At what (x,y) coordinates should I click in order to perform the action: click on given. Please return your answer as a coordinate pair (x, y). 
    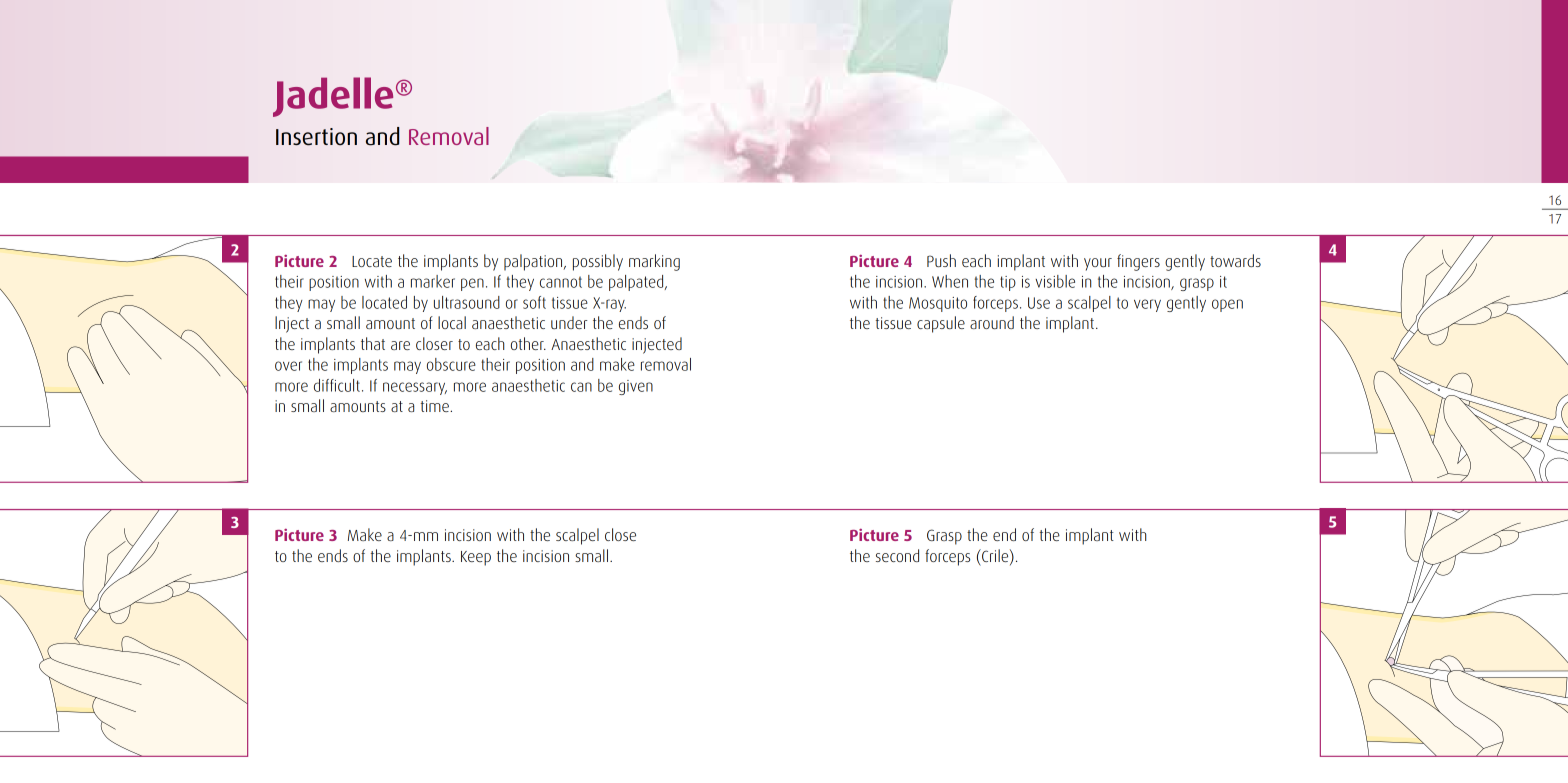
    Looking at the image, I should click on (636, 387).
